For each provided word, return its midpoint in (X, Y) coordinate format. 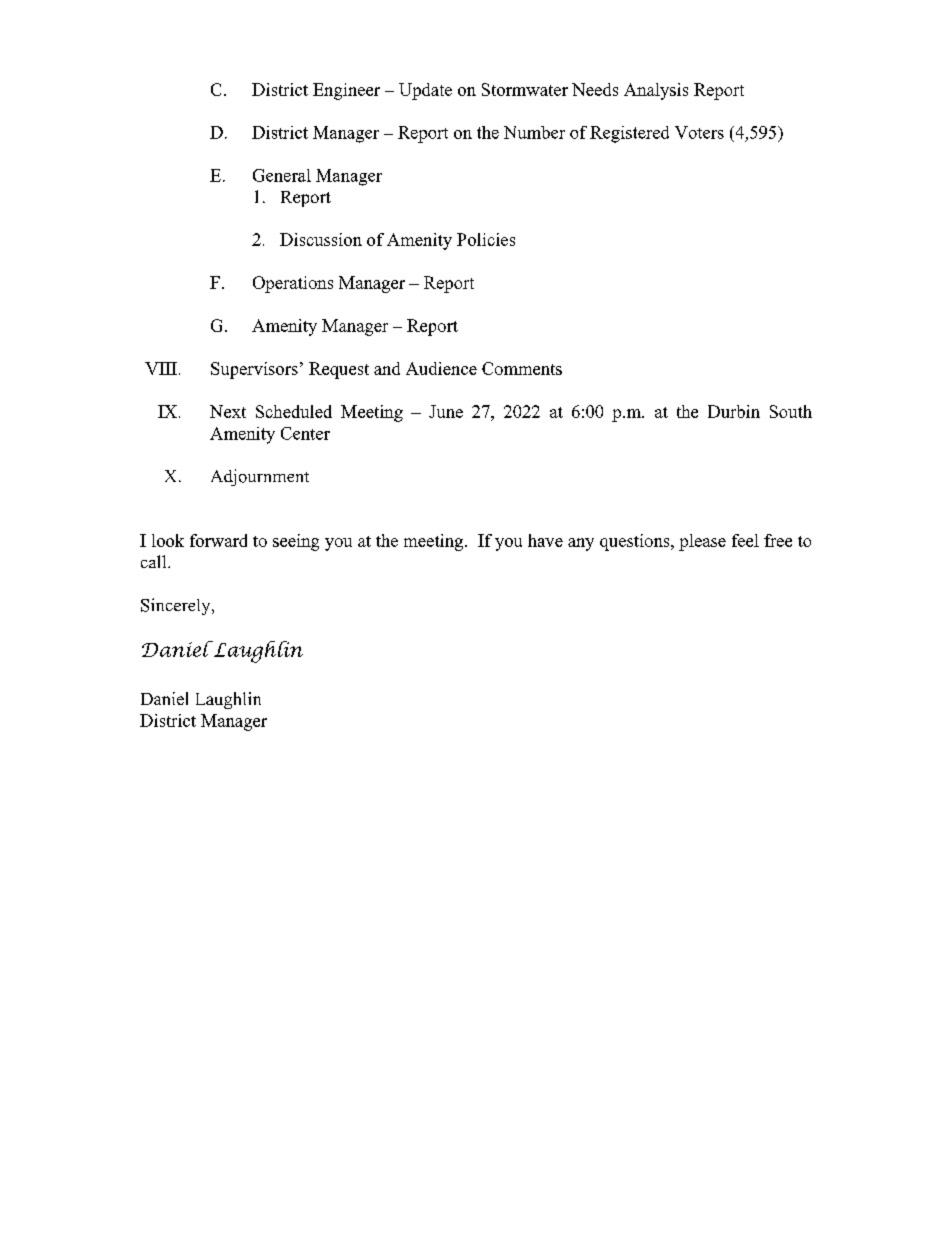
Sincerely (177, 606)
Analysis (656, 91)
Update (425, 91)
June (446, 411)
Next (228, 411)
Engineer (346, 91)
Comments (522, 368)
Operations (293, 284)
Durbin (734, 411)
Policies (486, 239)
